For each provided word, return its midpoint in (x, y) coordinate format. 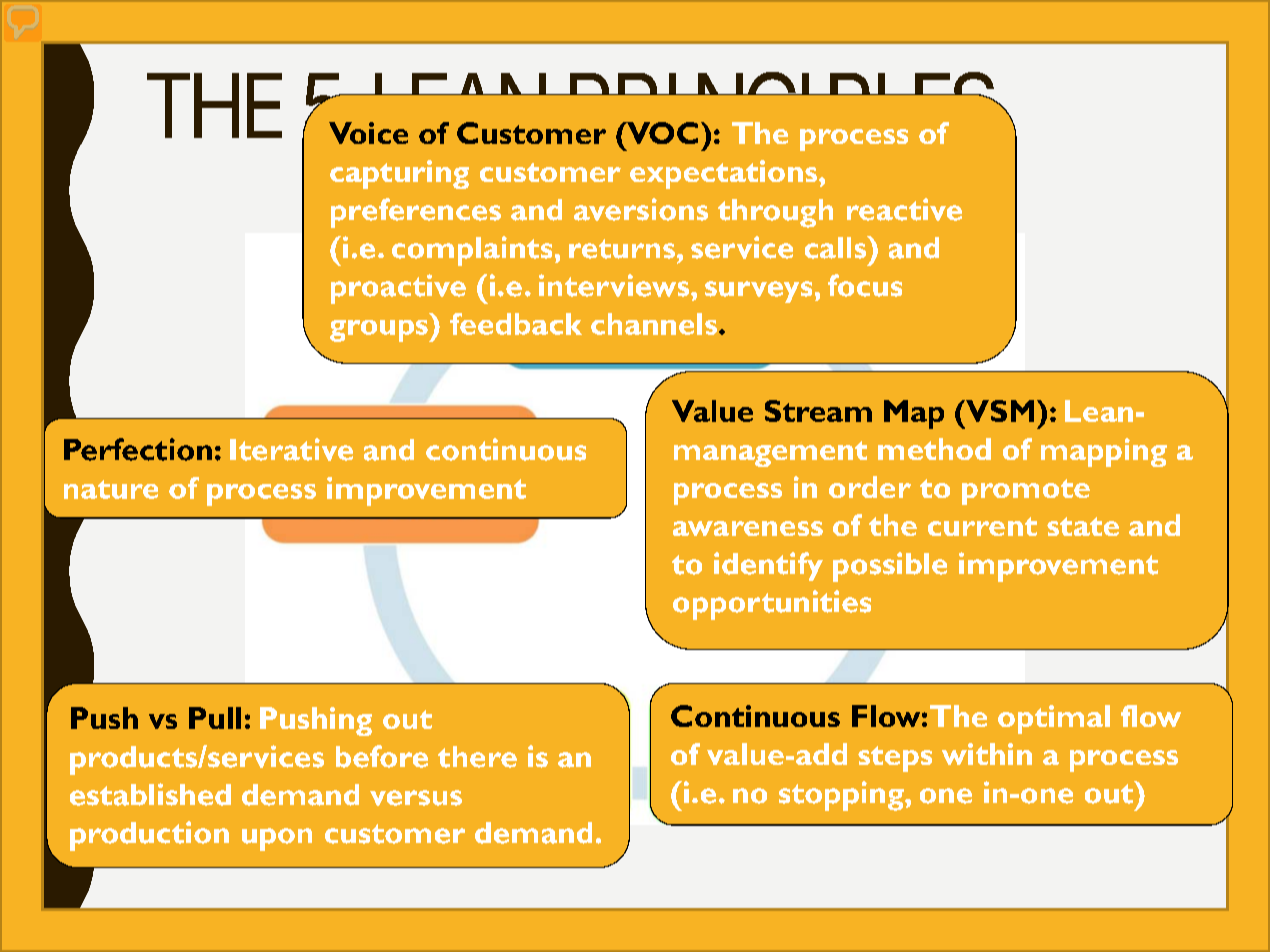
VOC (661, 133)
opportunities (772, 605)
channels (654, 324)
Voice (368, 133)
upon (277, 839)
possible (890, 567)
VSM (999, 411)
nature (111, 489)
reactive (904, 209)
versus (416, 798)
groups (380, 331)
